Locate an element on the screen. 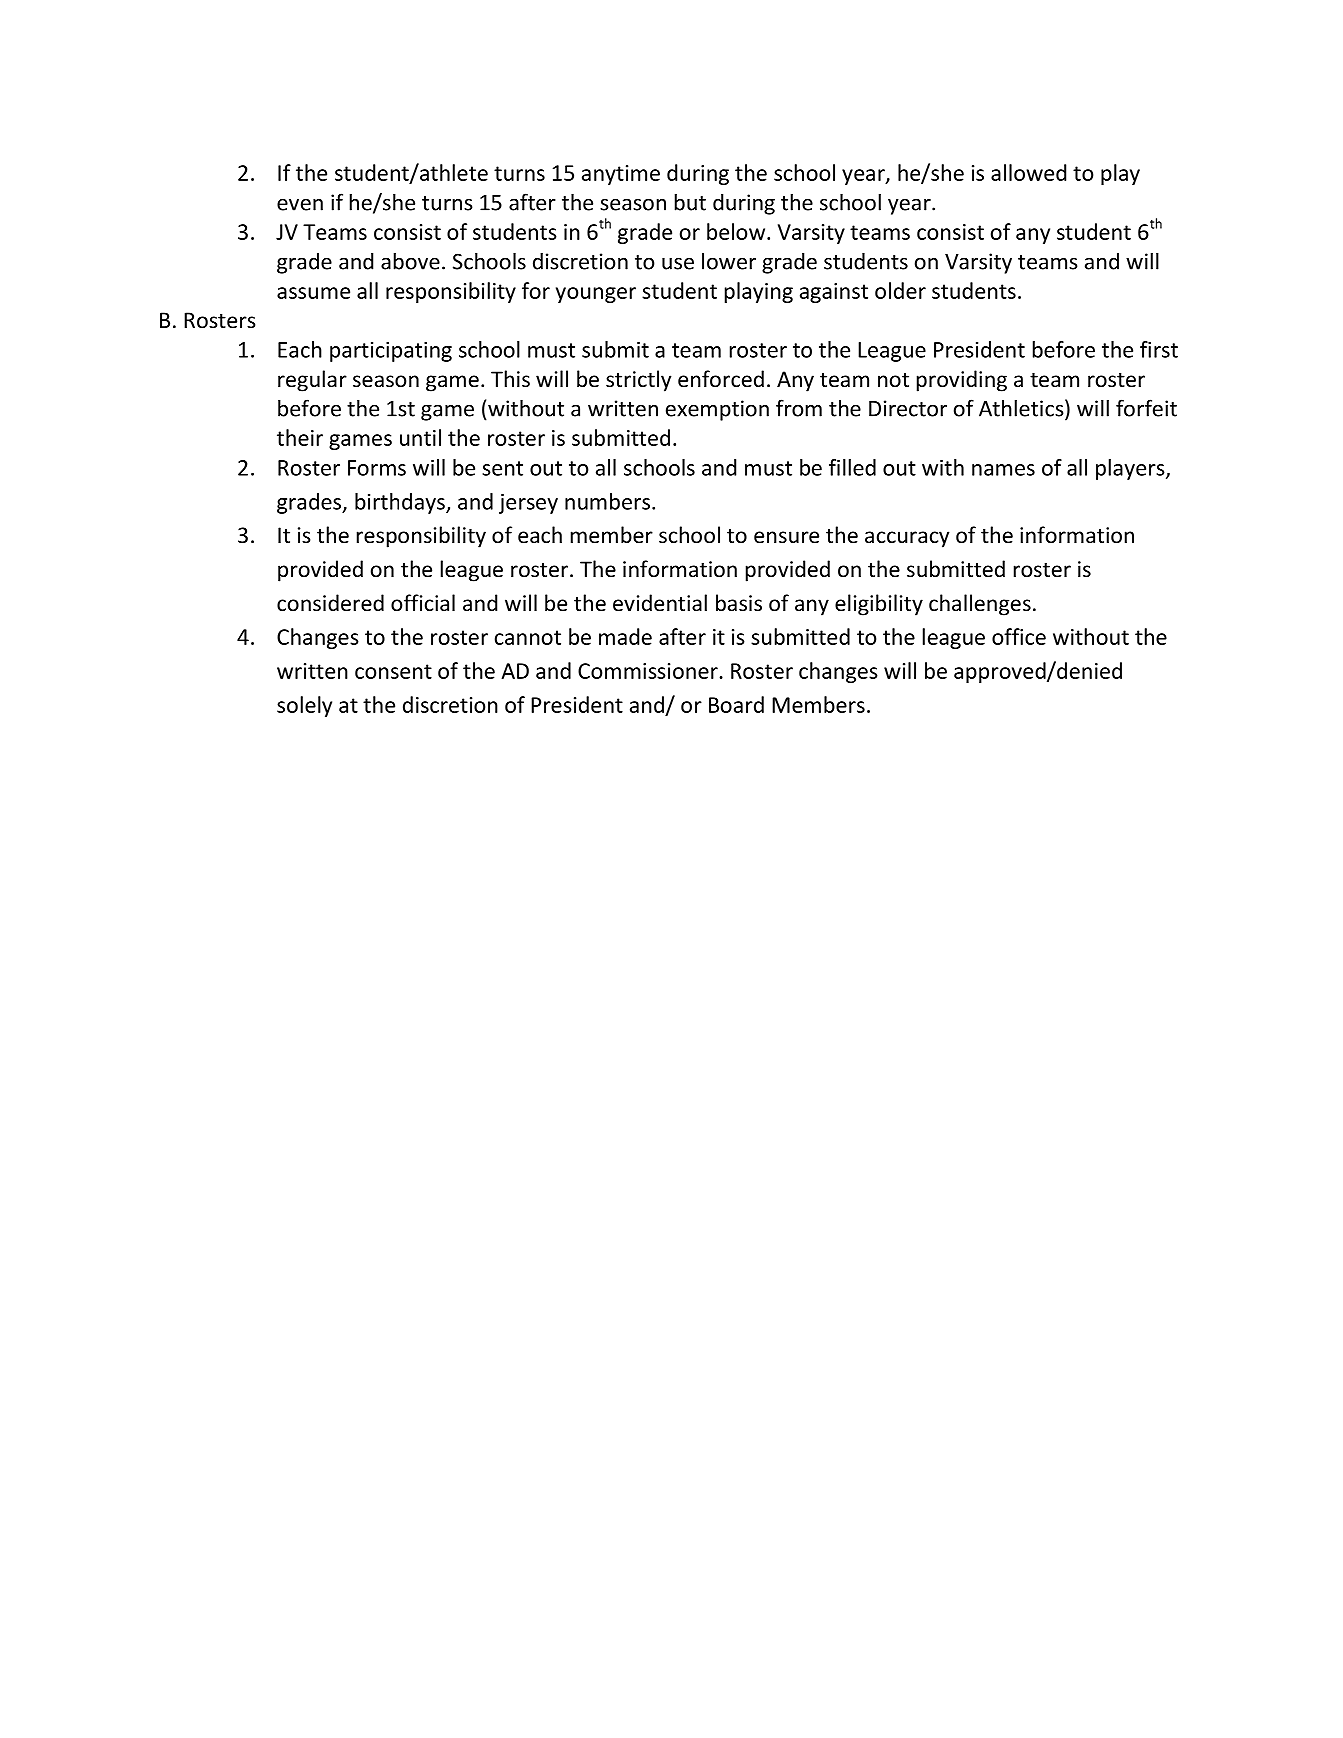  but is located at coordinates (690, 202).
